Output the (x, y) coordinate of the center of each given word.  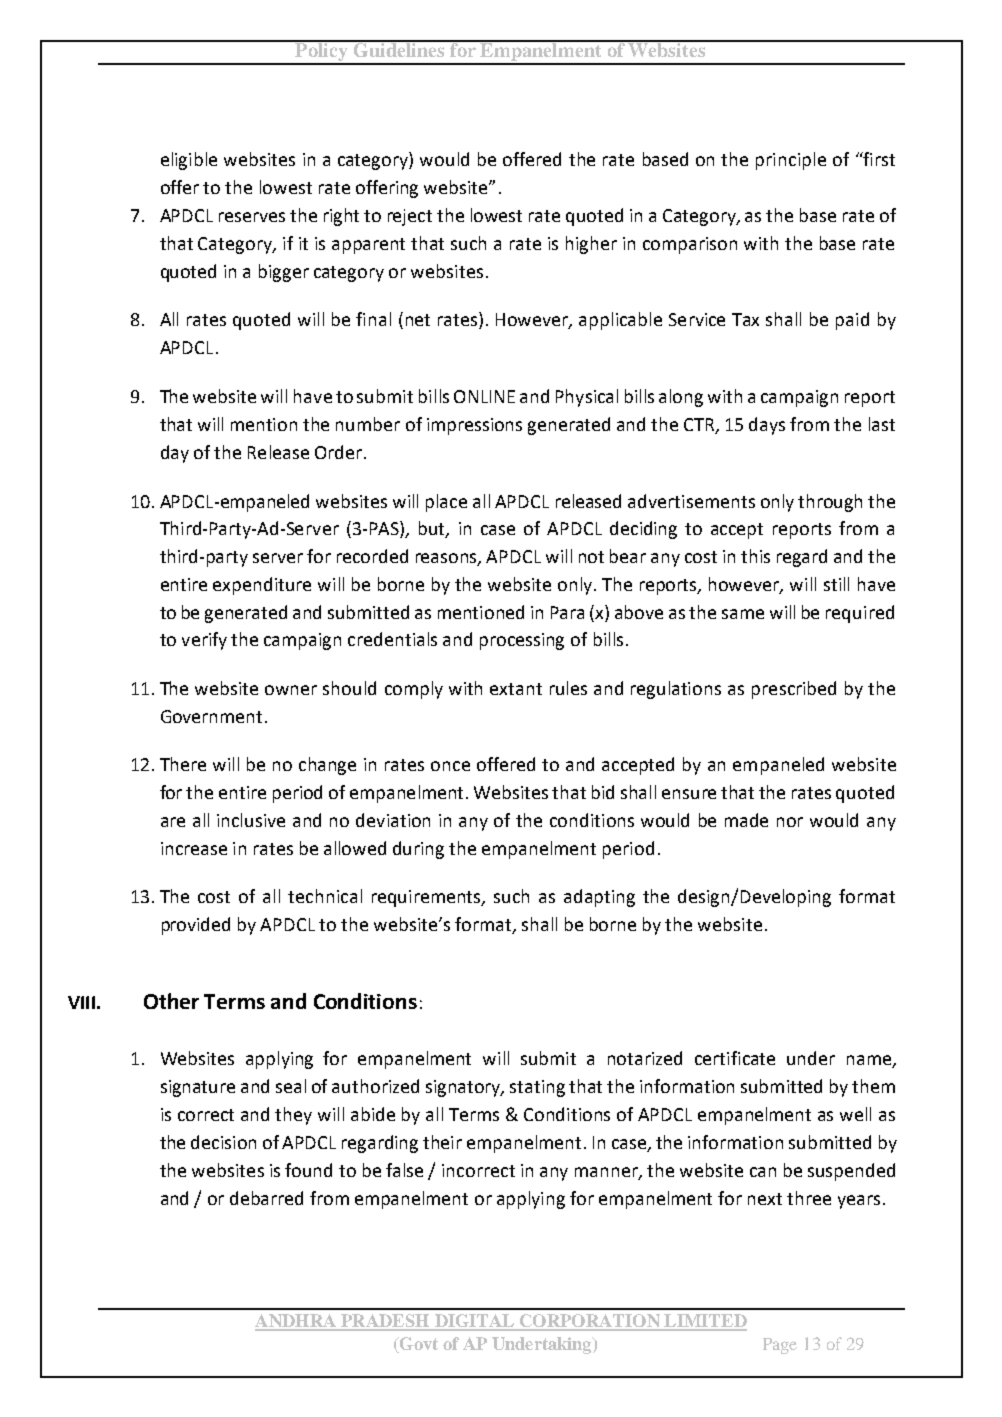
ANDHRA (297, 1322)
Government (211, 716)
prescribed (794, 690)
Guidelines (399, 49)
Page (780, 1346)
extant (516, 689)
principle (791, 161)
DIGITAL (474, 1322)
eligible (189, 161)
